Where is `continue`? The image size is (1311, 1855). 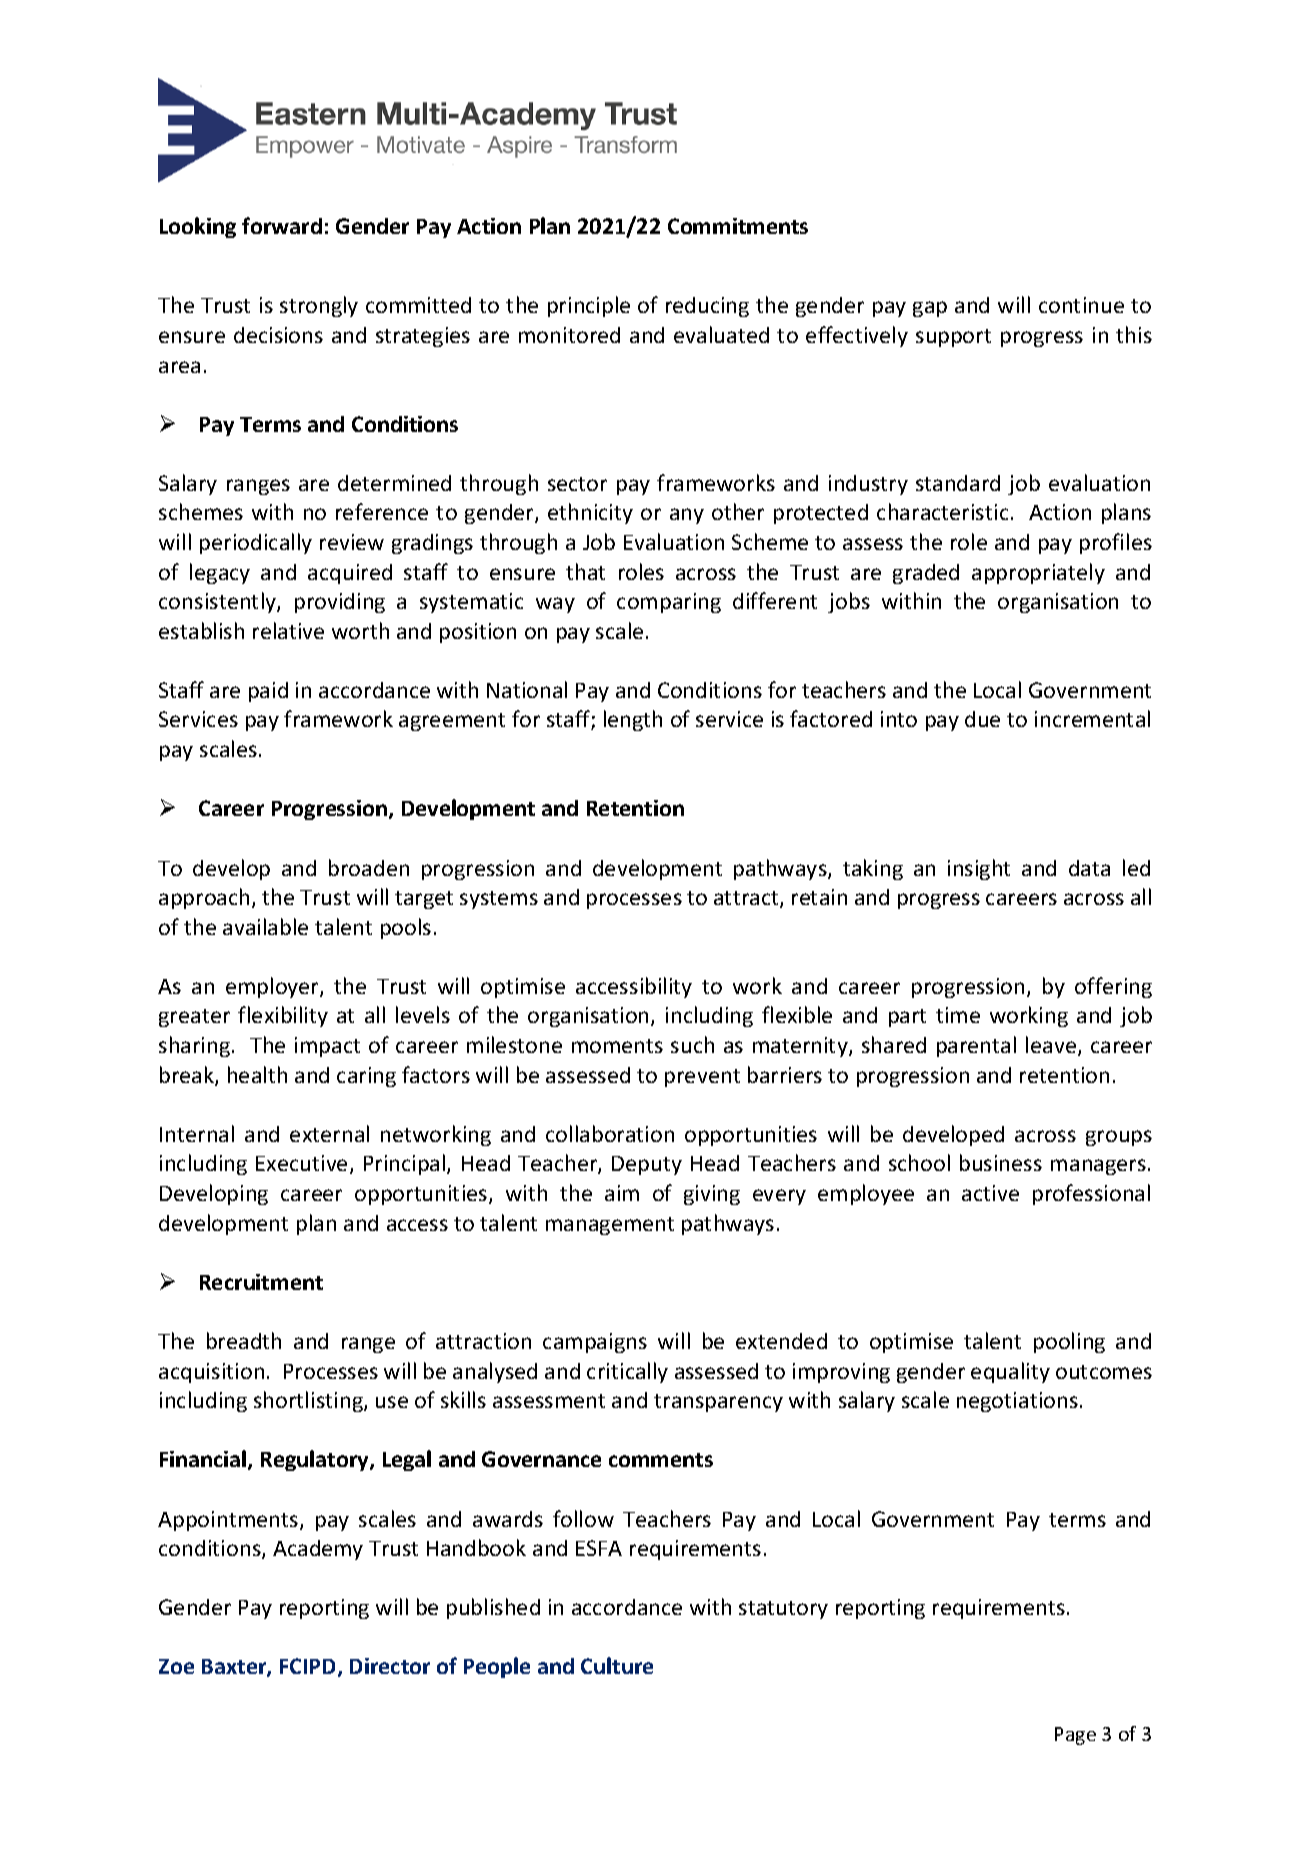
continue is located at coordinates (1081, 305).
